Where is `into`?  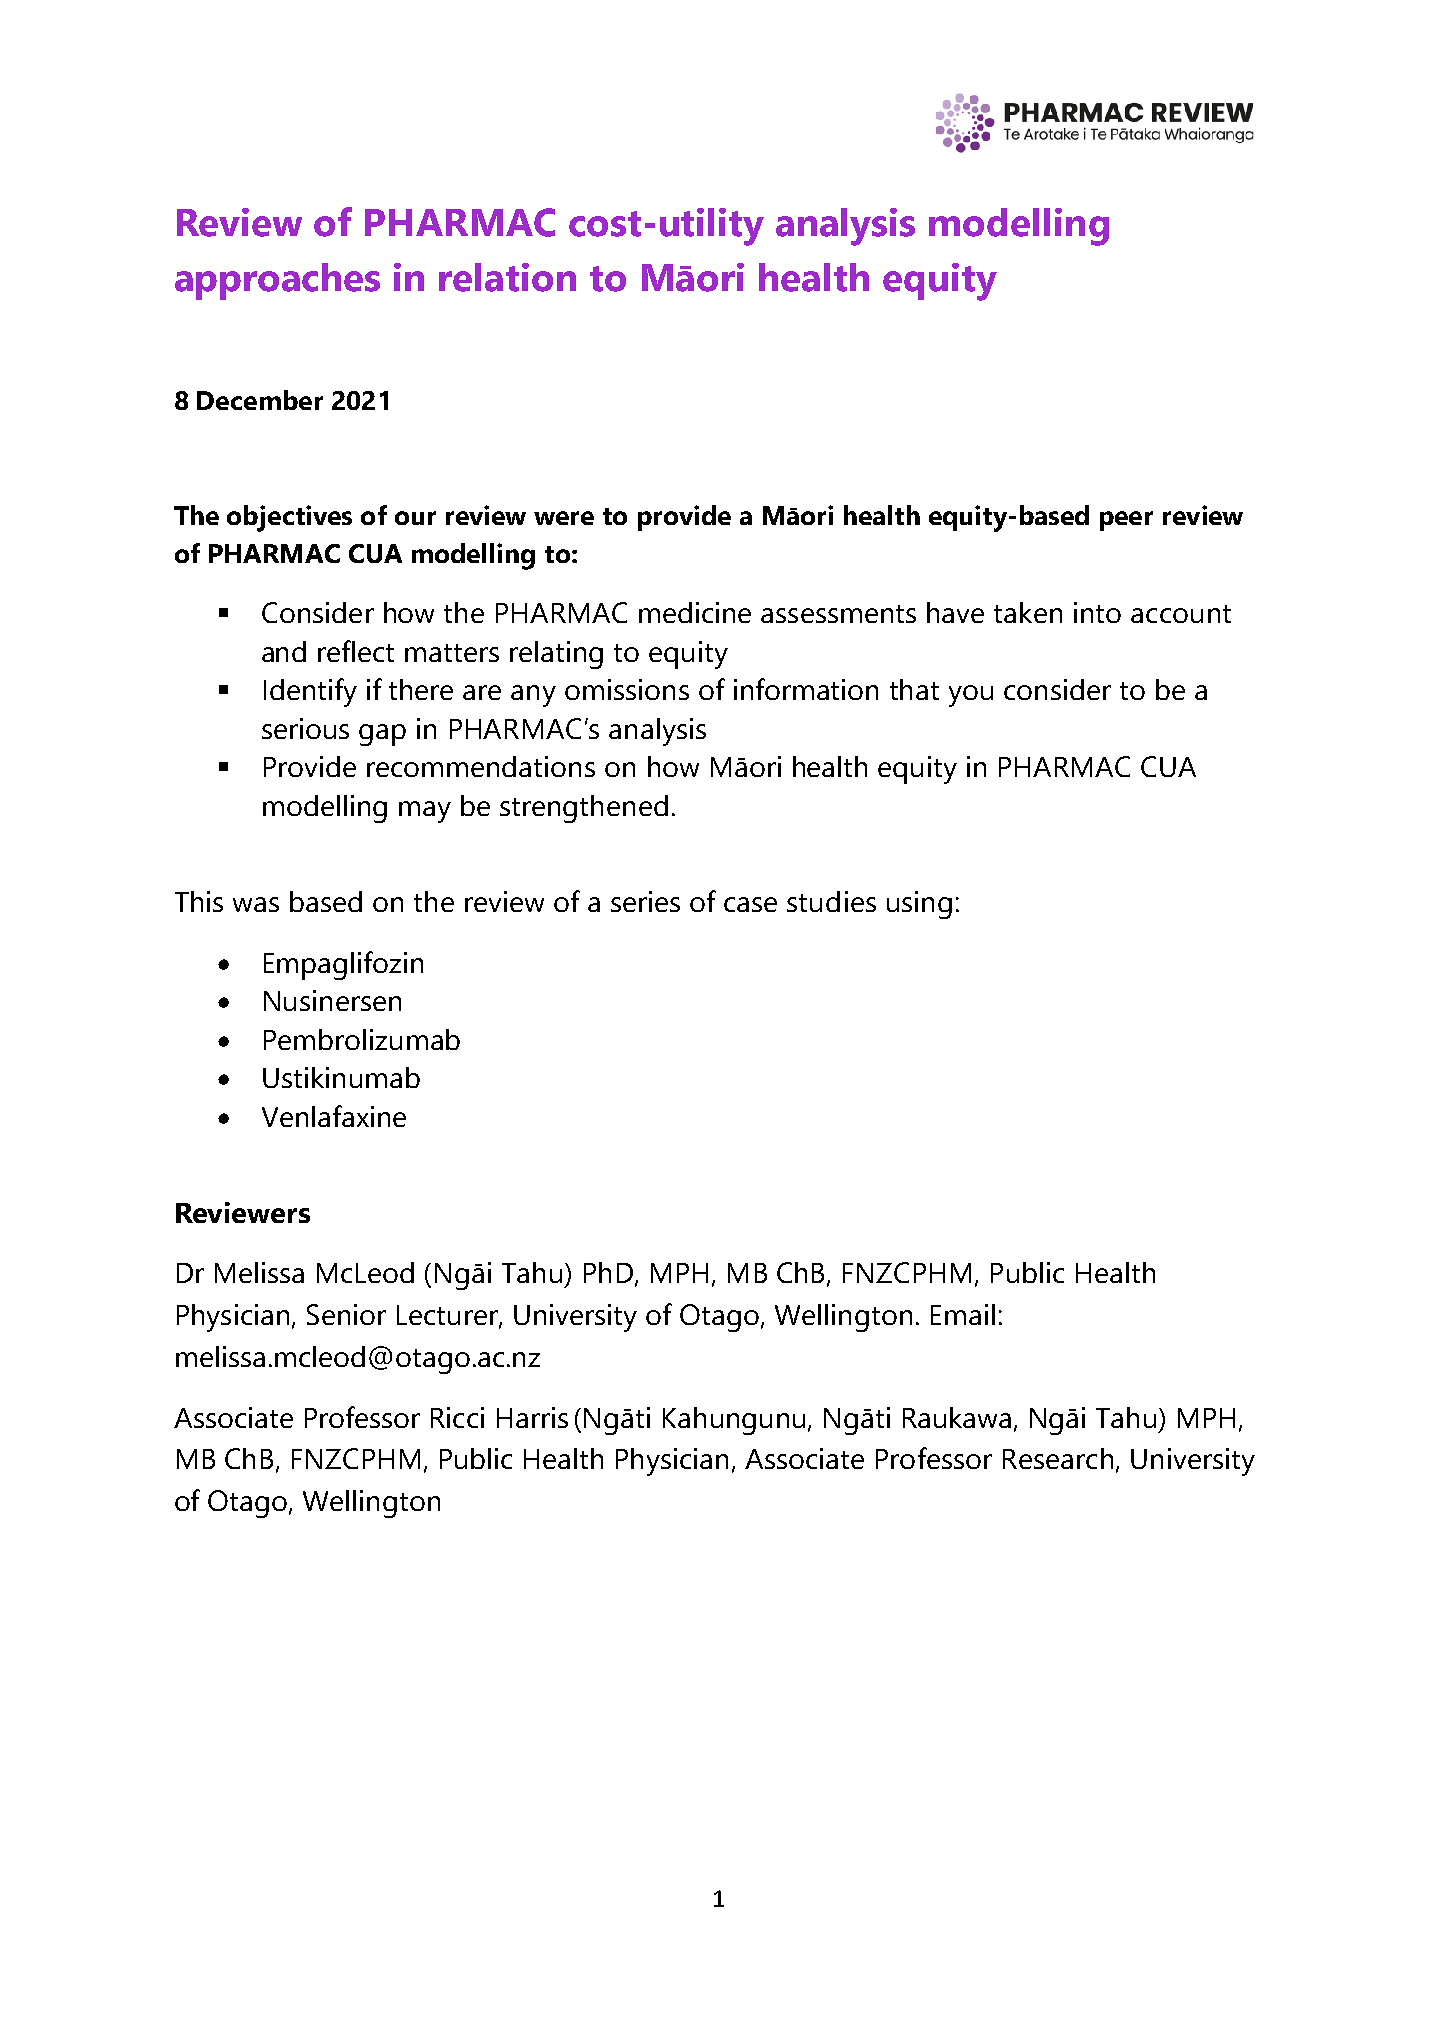 into is located at coordinates (1097, 612).
